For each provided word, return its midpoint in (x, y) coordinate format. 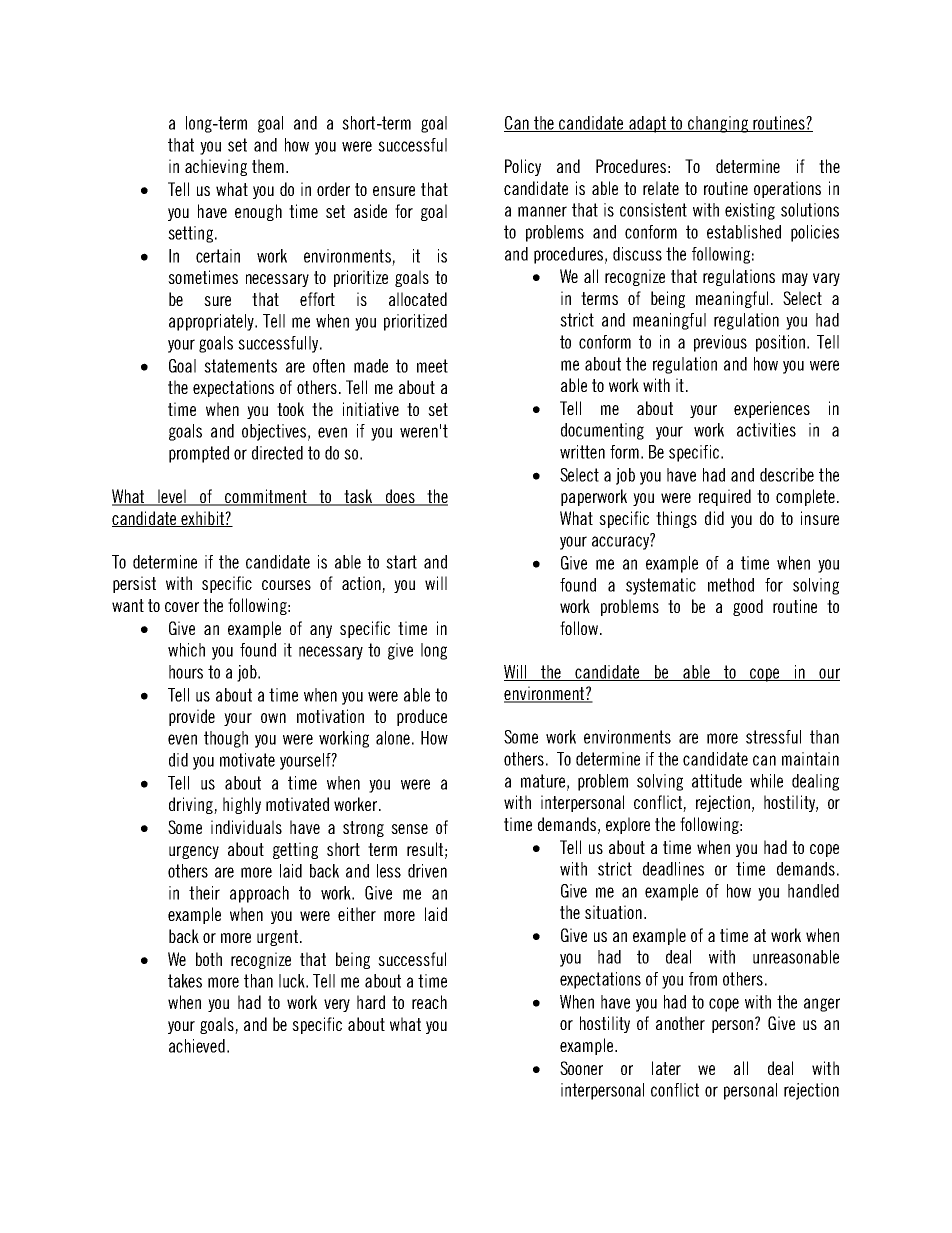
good (748, 607)
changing (717, 124)
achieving (216, 167)
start (401, 562)
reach (429, 1002)
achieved (197, 1046)
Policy (523, 167)
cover (182, 607)
